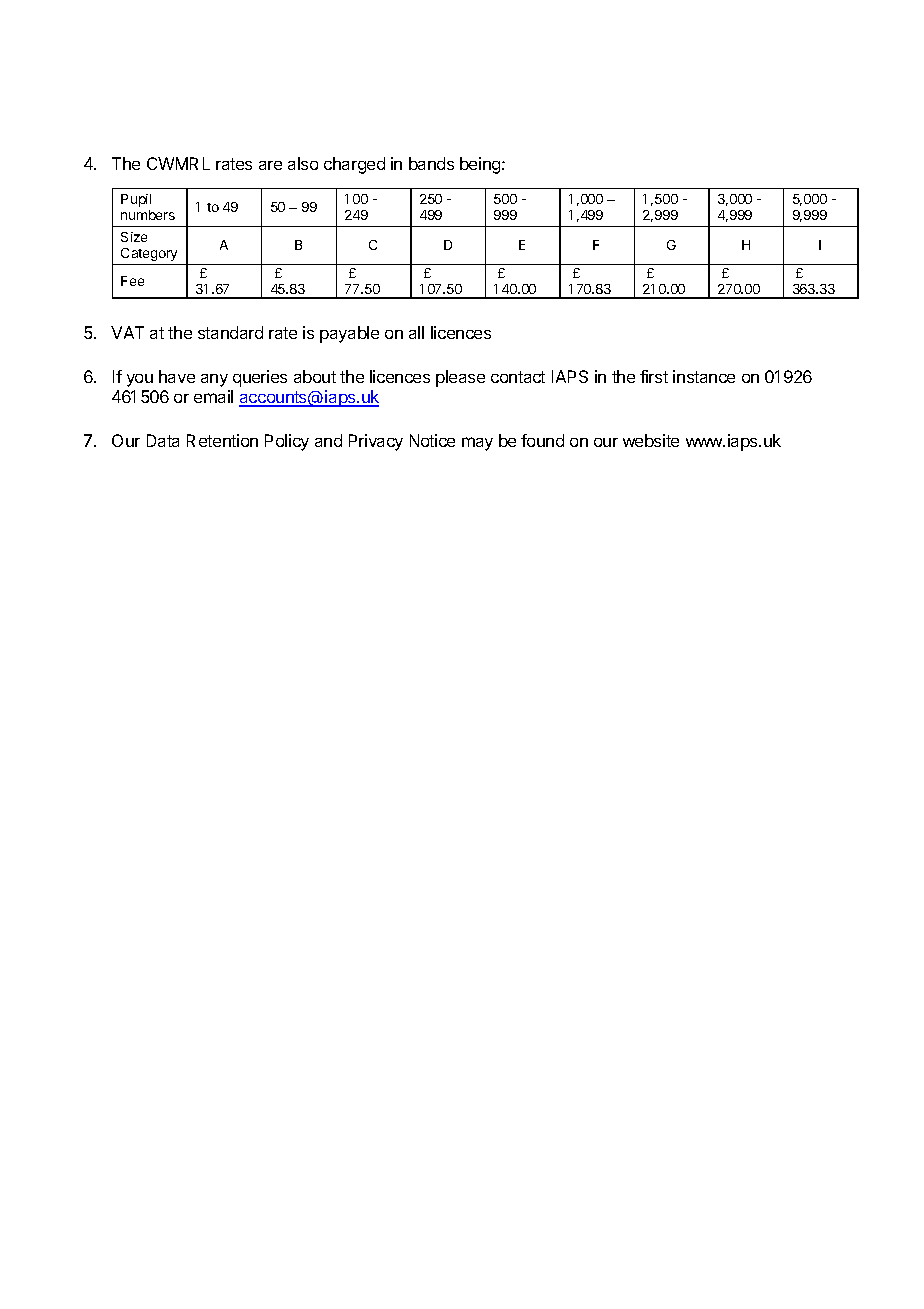 Image resolution: width=924 pixels, height=1309 pixels. Describe the element at coordinates (134, 237) in the screenshot. I see `Size` at that location.
